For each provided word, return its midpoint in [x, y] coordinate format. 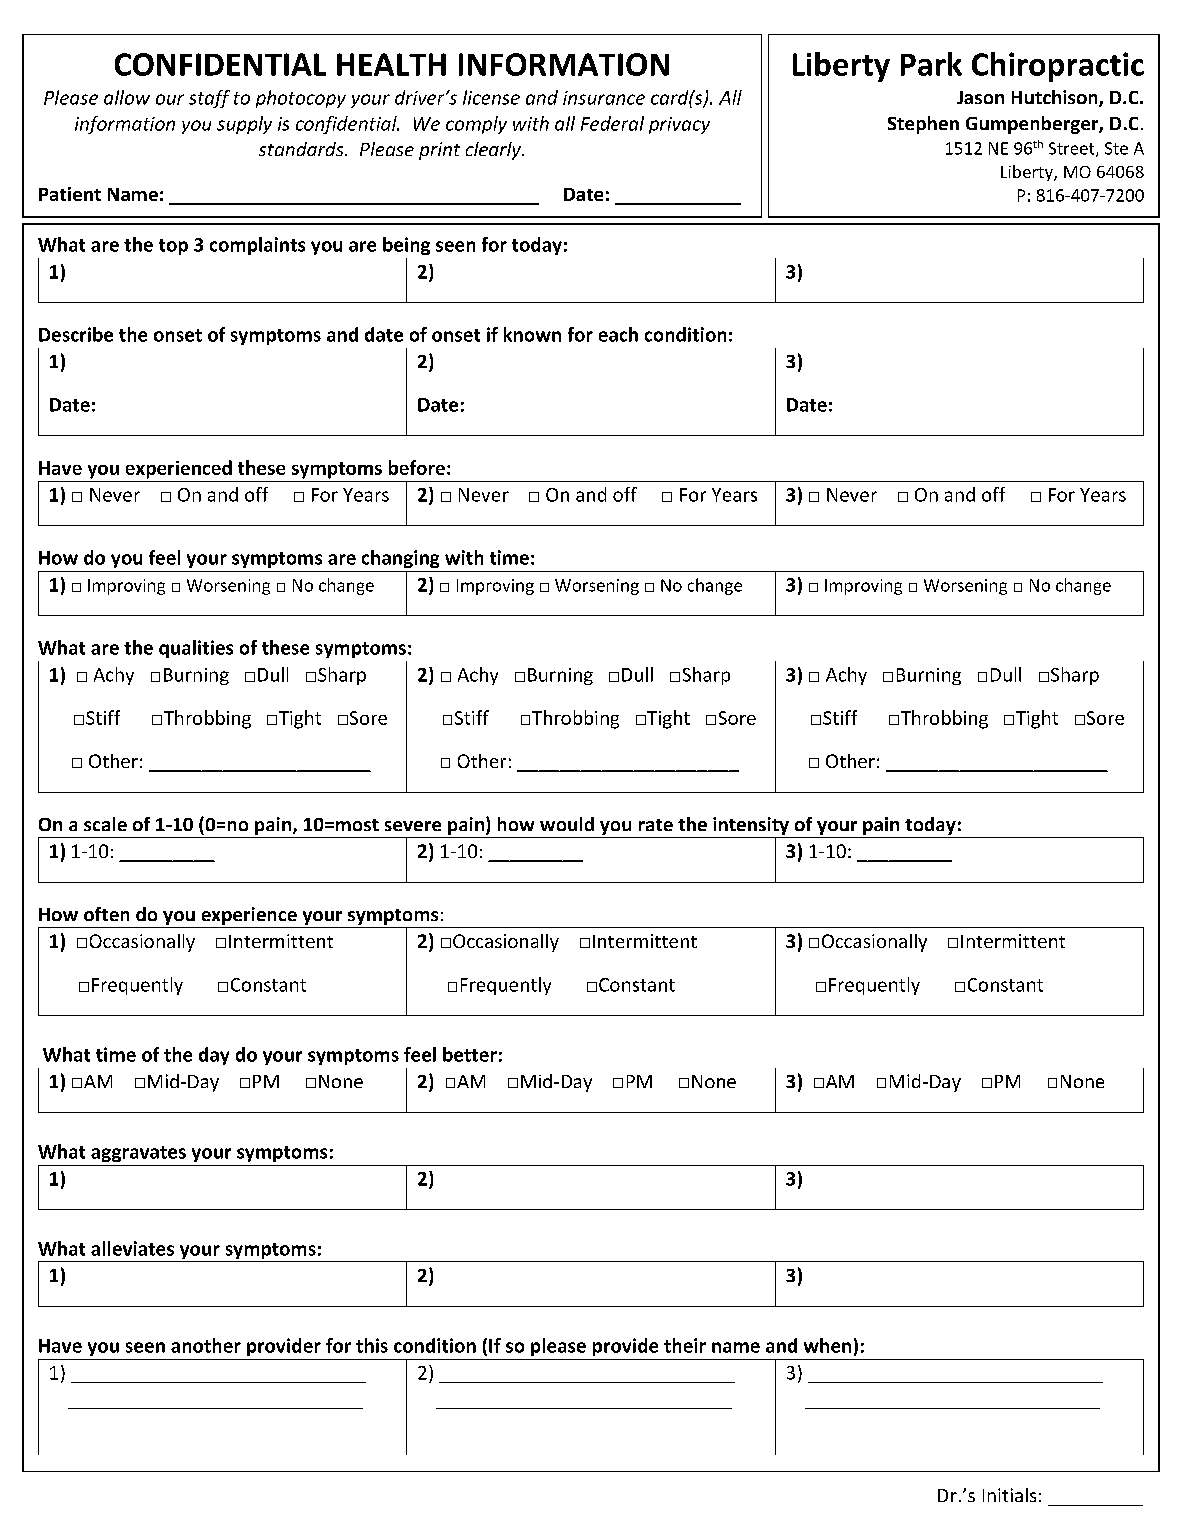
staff [209, 99]
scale [105, 824]
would [567, 824]
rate [656, 825]
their [685, 1345]
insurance [604, 98]
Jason [980, 97]
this [372, 1345]
